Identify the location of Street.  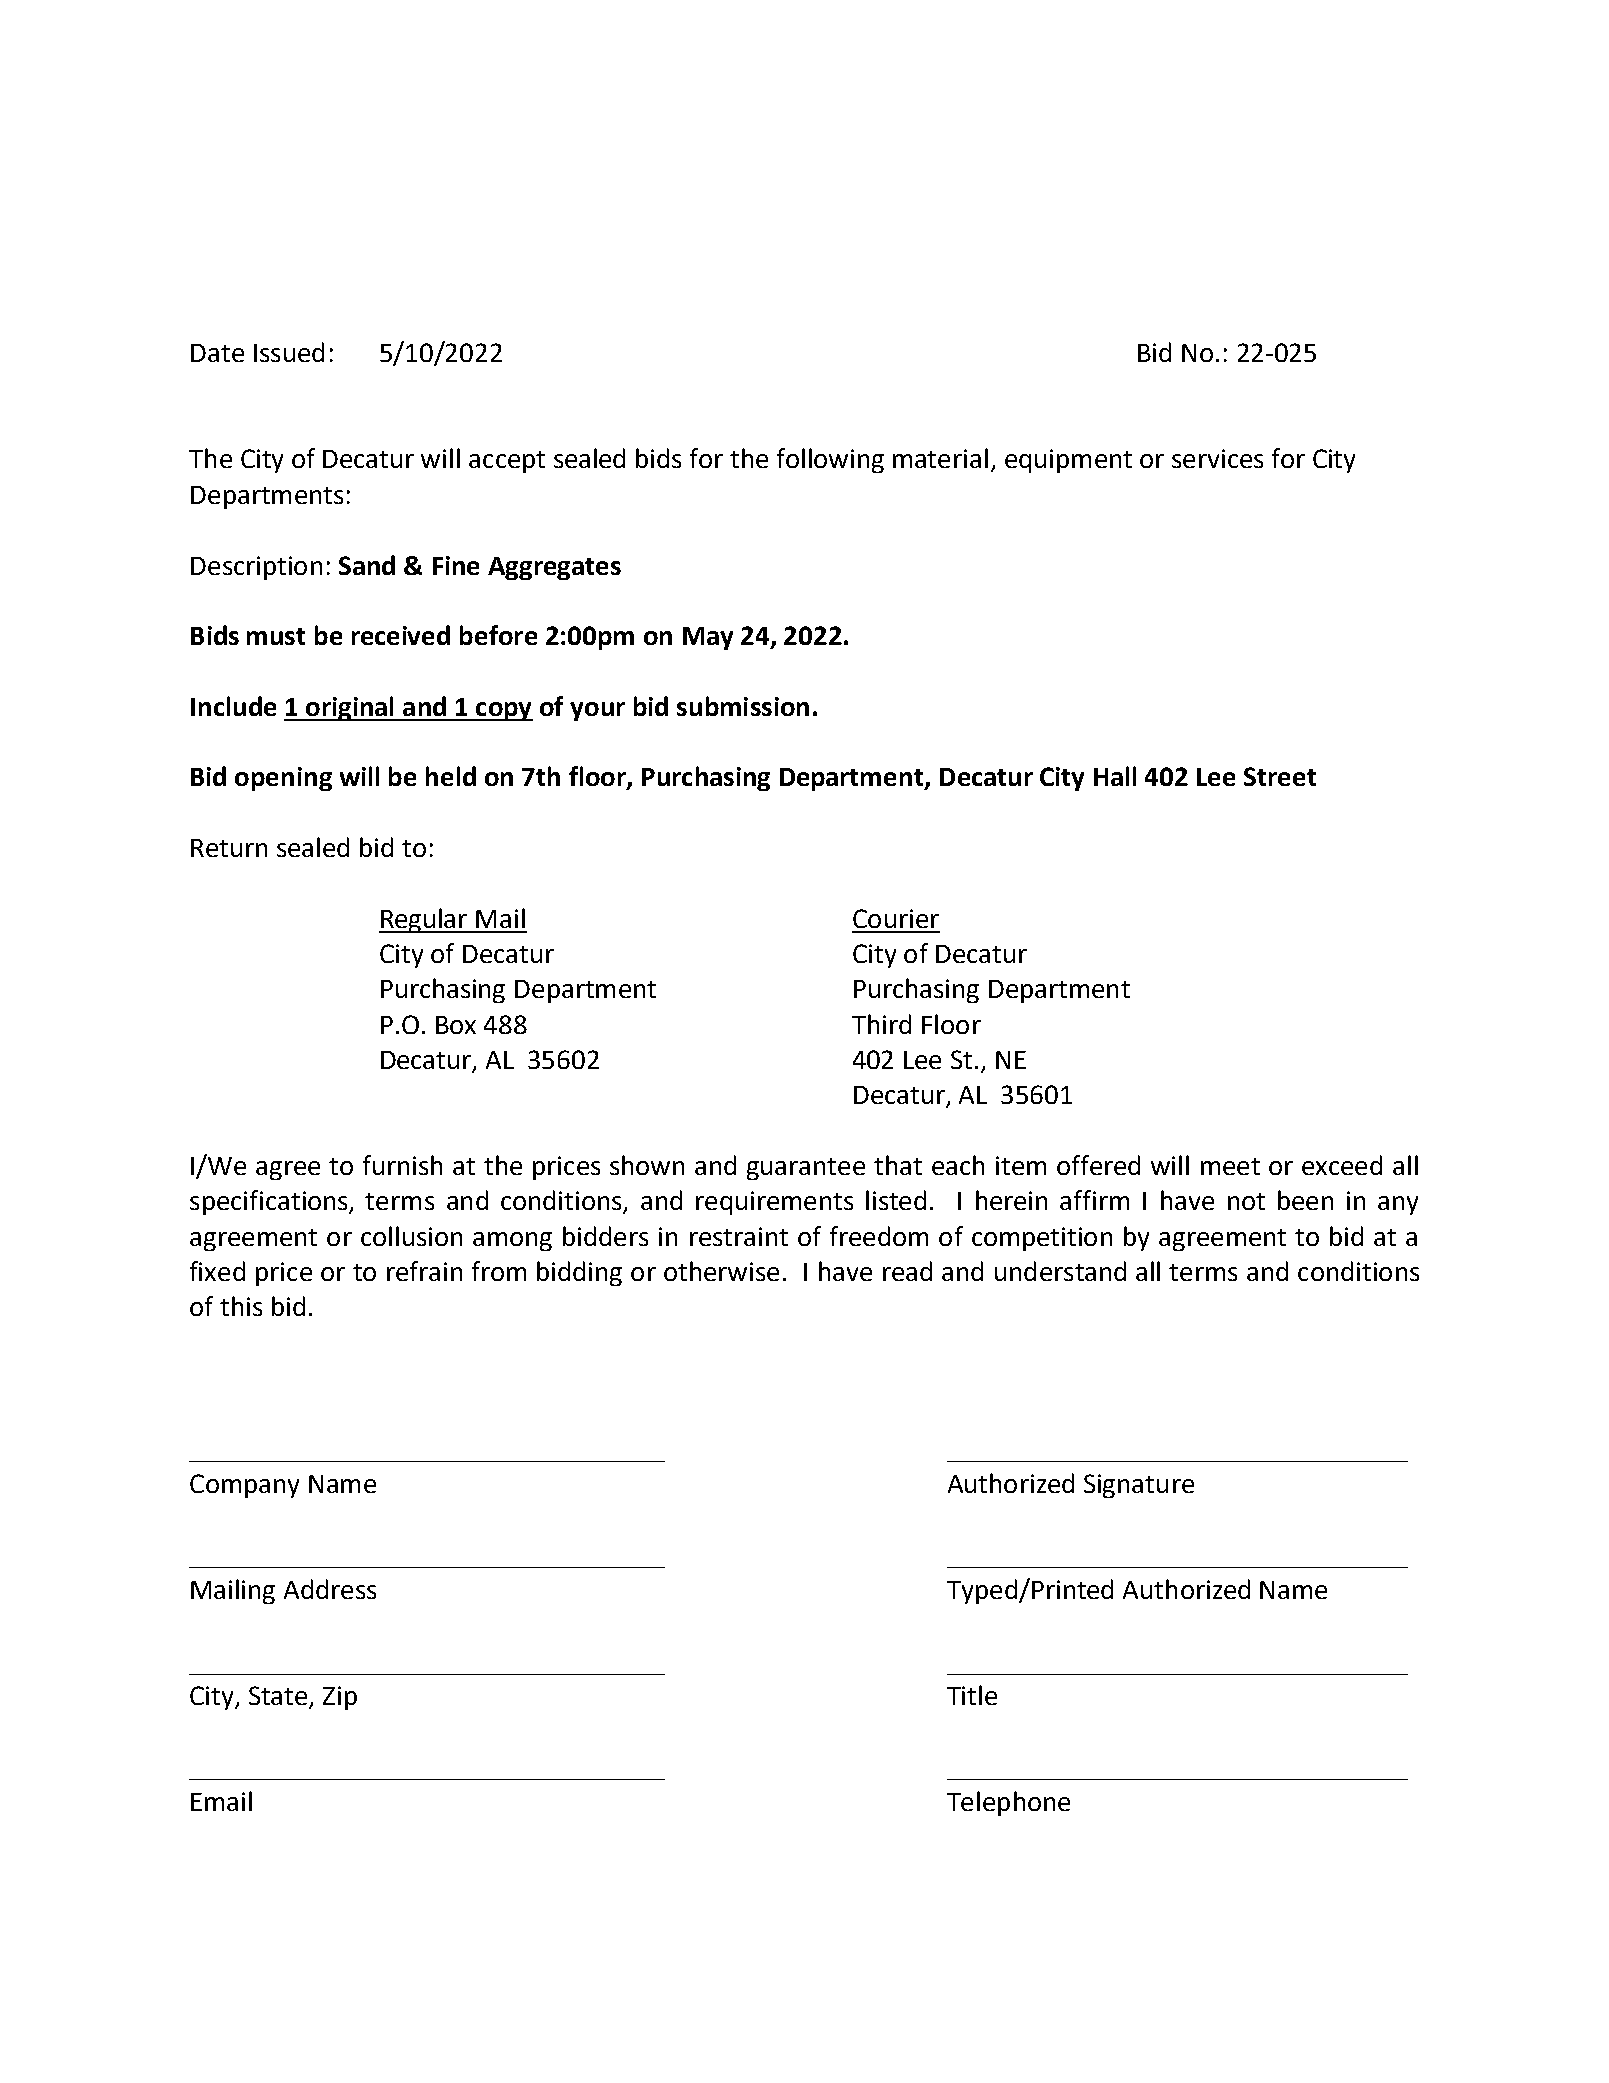
(1280, 776).
